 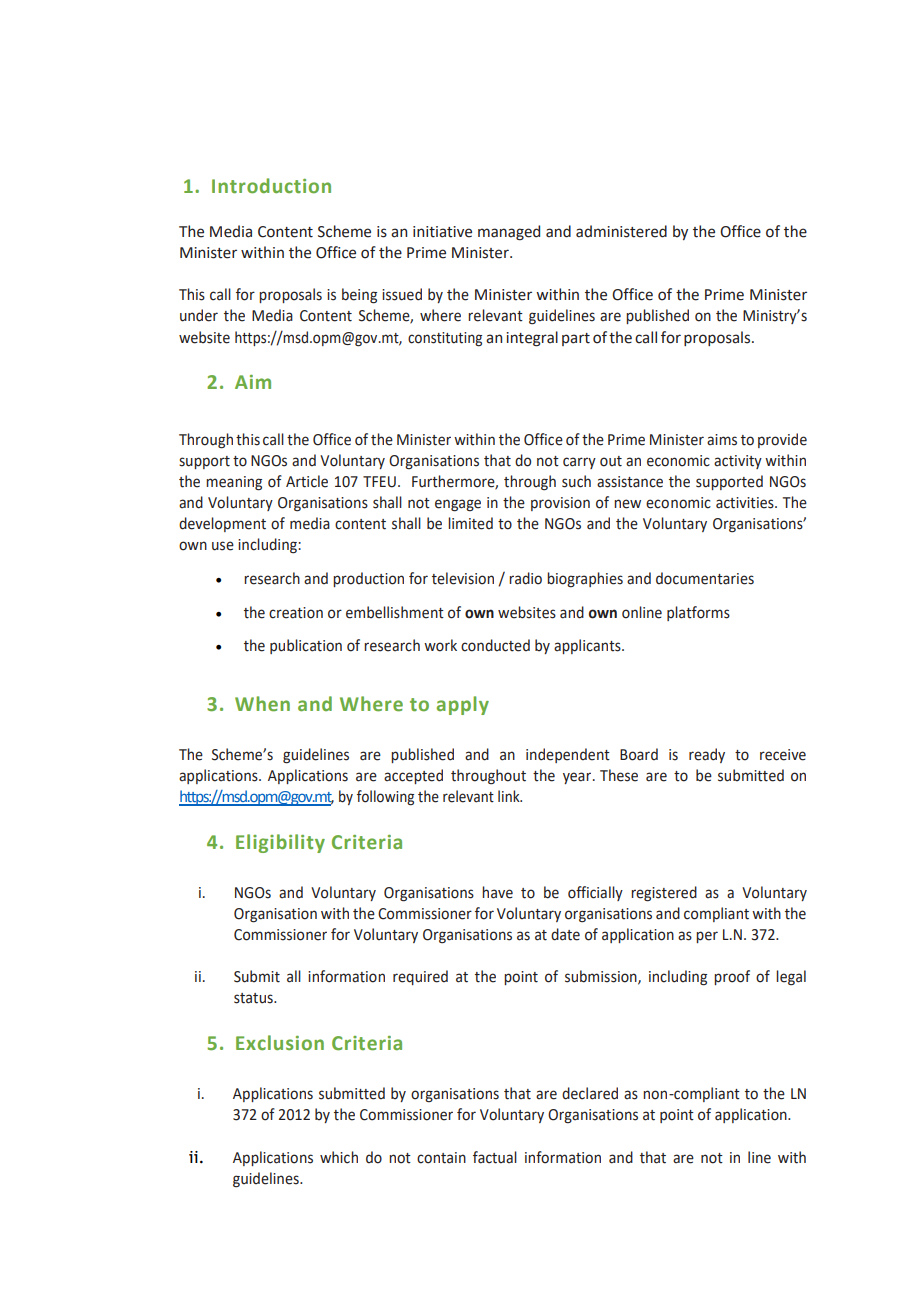 What do you see at coordinates (576, 339) in the screenshot?
I see `part` at bounding box center [576, 339].
